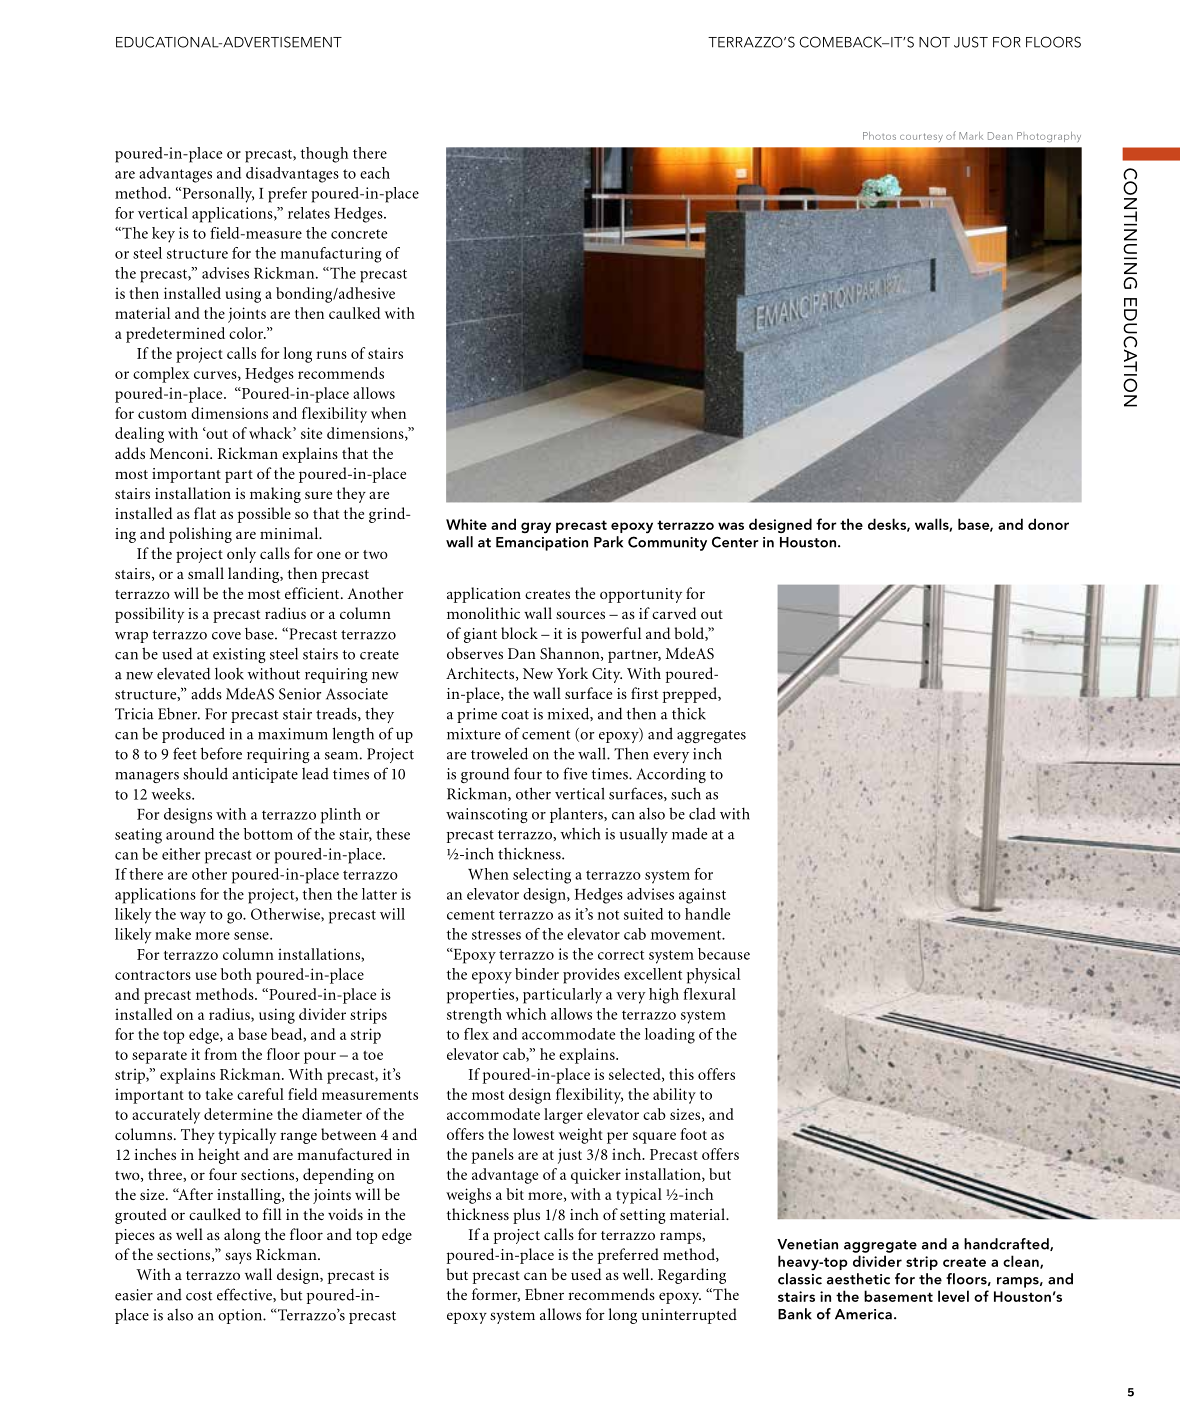  I want to click on before, so click(221, 753).
